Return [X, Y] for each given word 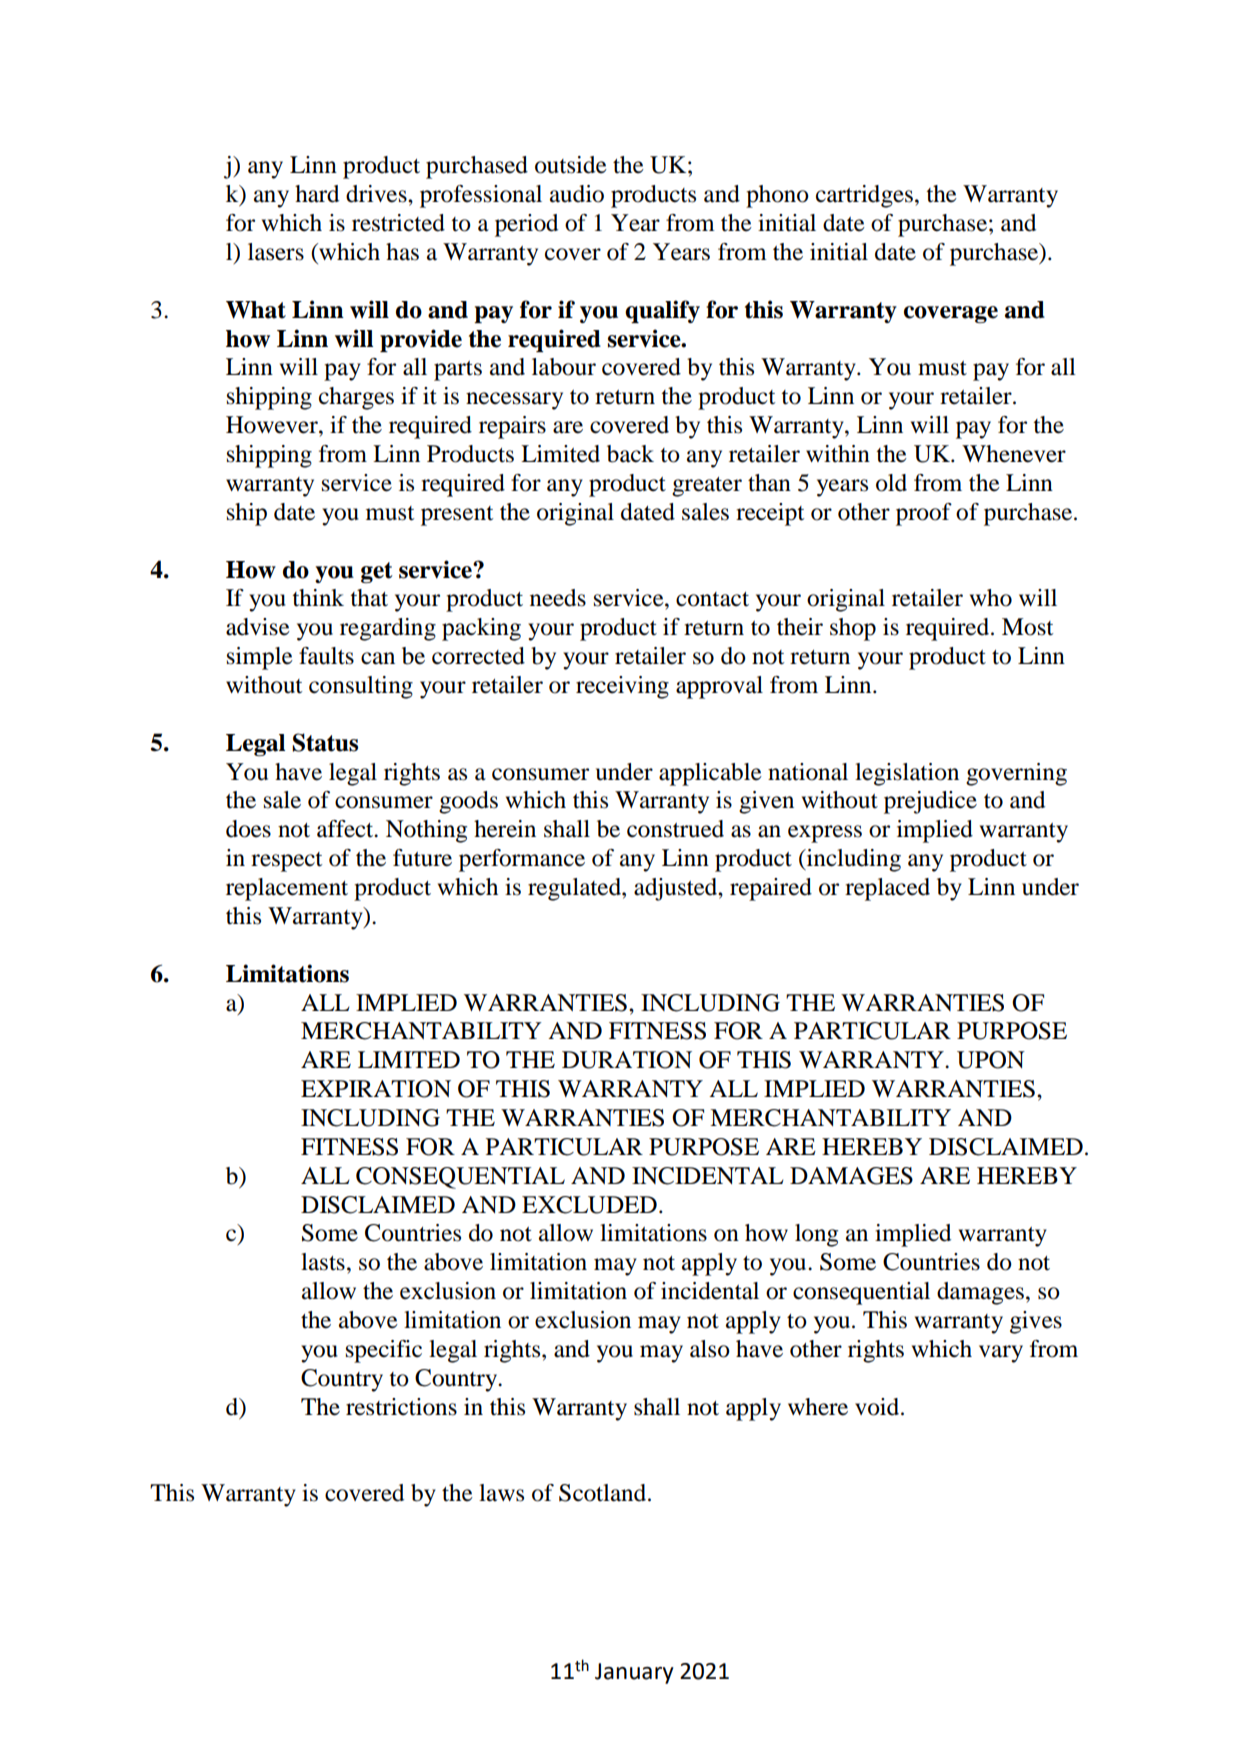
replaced [887, 889]
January [634, 1673]
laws [501, 1493]
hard [317, 194]
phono [777, 196]
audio [577, 194]
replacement [287, 889]
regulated [575, 889]
